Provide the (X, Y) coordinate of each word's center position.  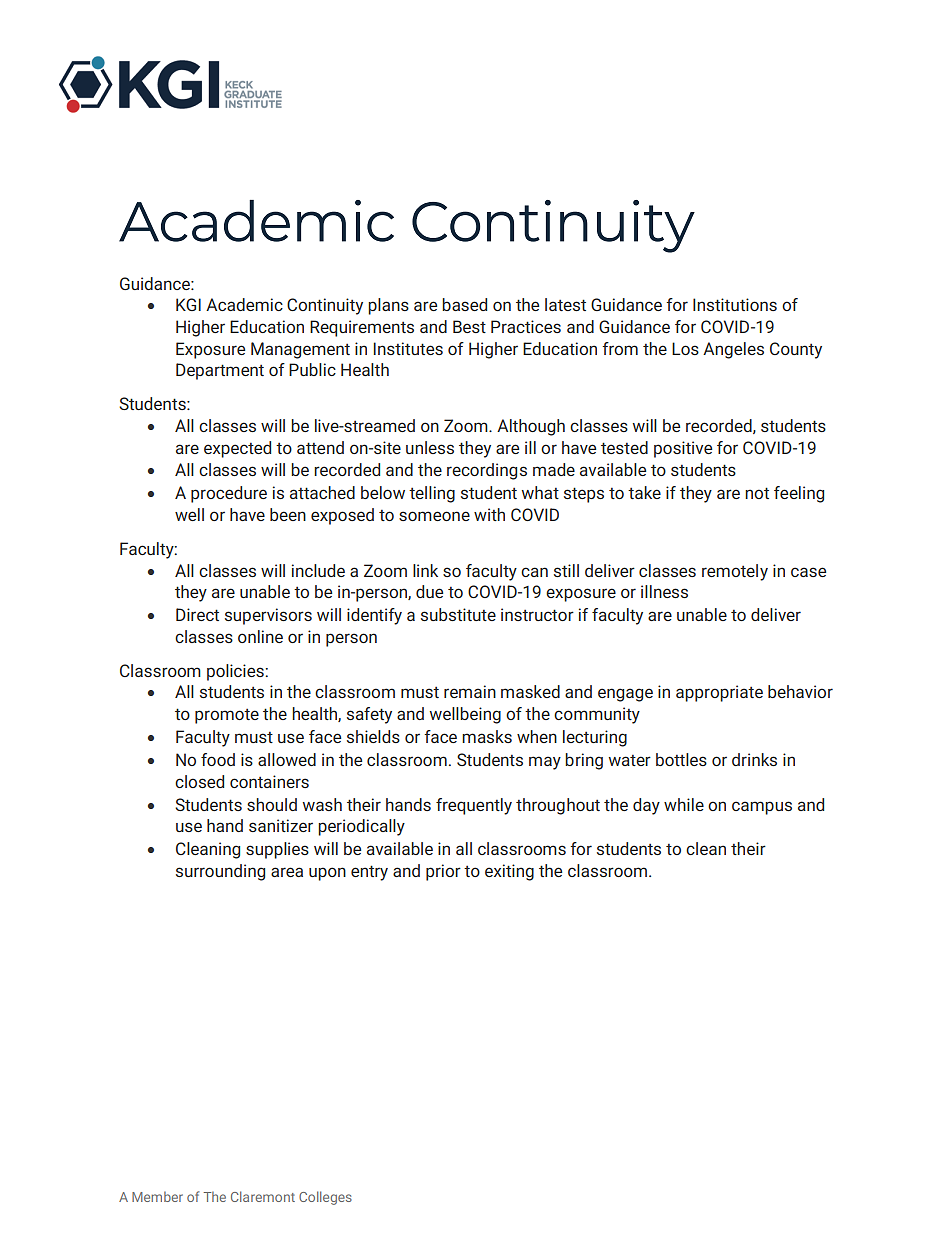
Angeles (733, 350)
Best (469, 326)
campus (762, 808)
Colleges (325, 1198)
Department (220, 371)
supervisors (268, 616)
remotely (735, 572)
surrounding (220, 872)
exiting (509, 872)
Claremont (263, 1196)
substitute (458, 614)
